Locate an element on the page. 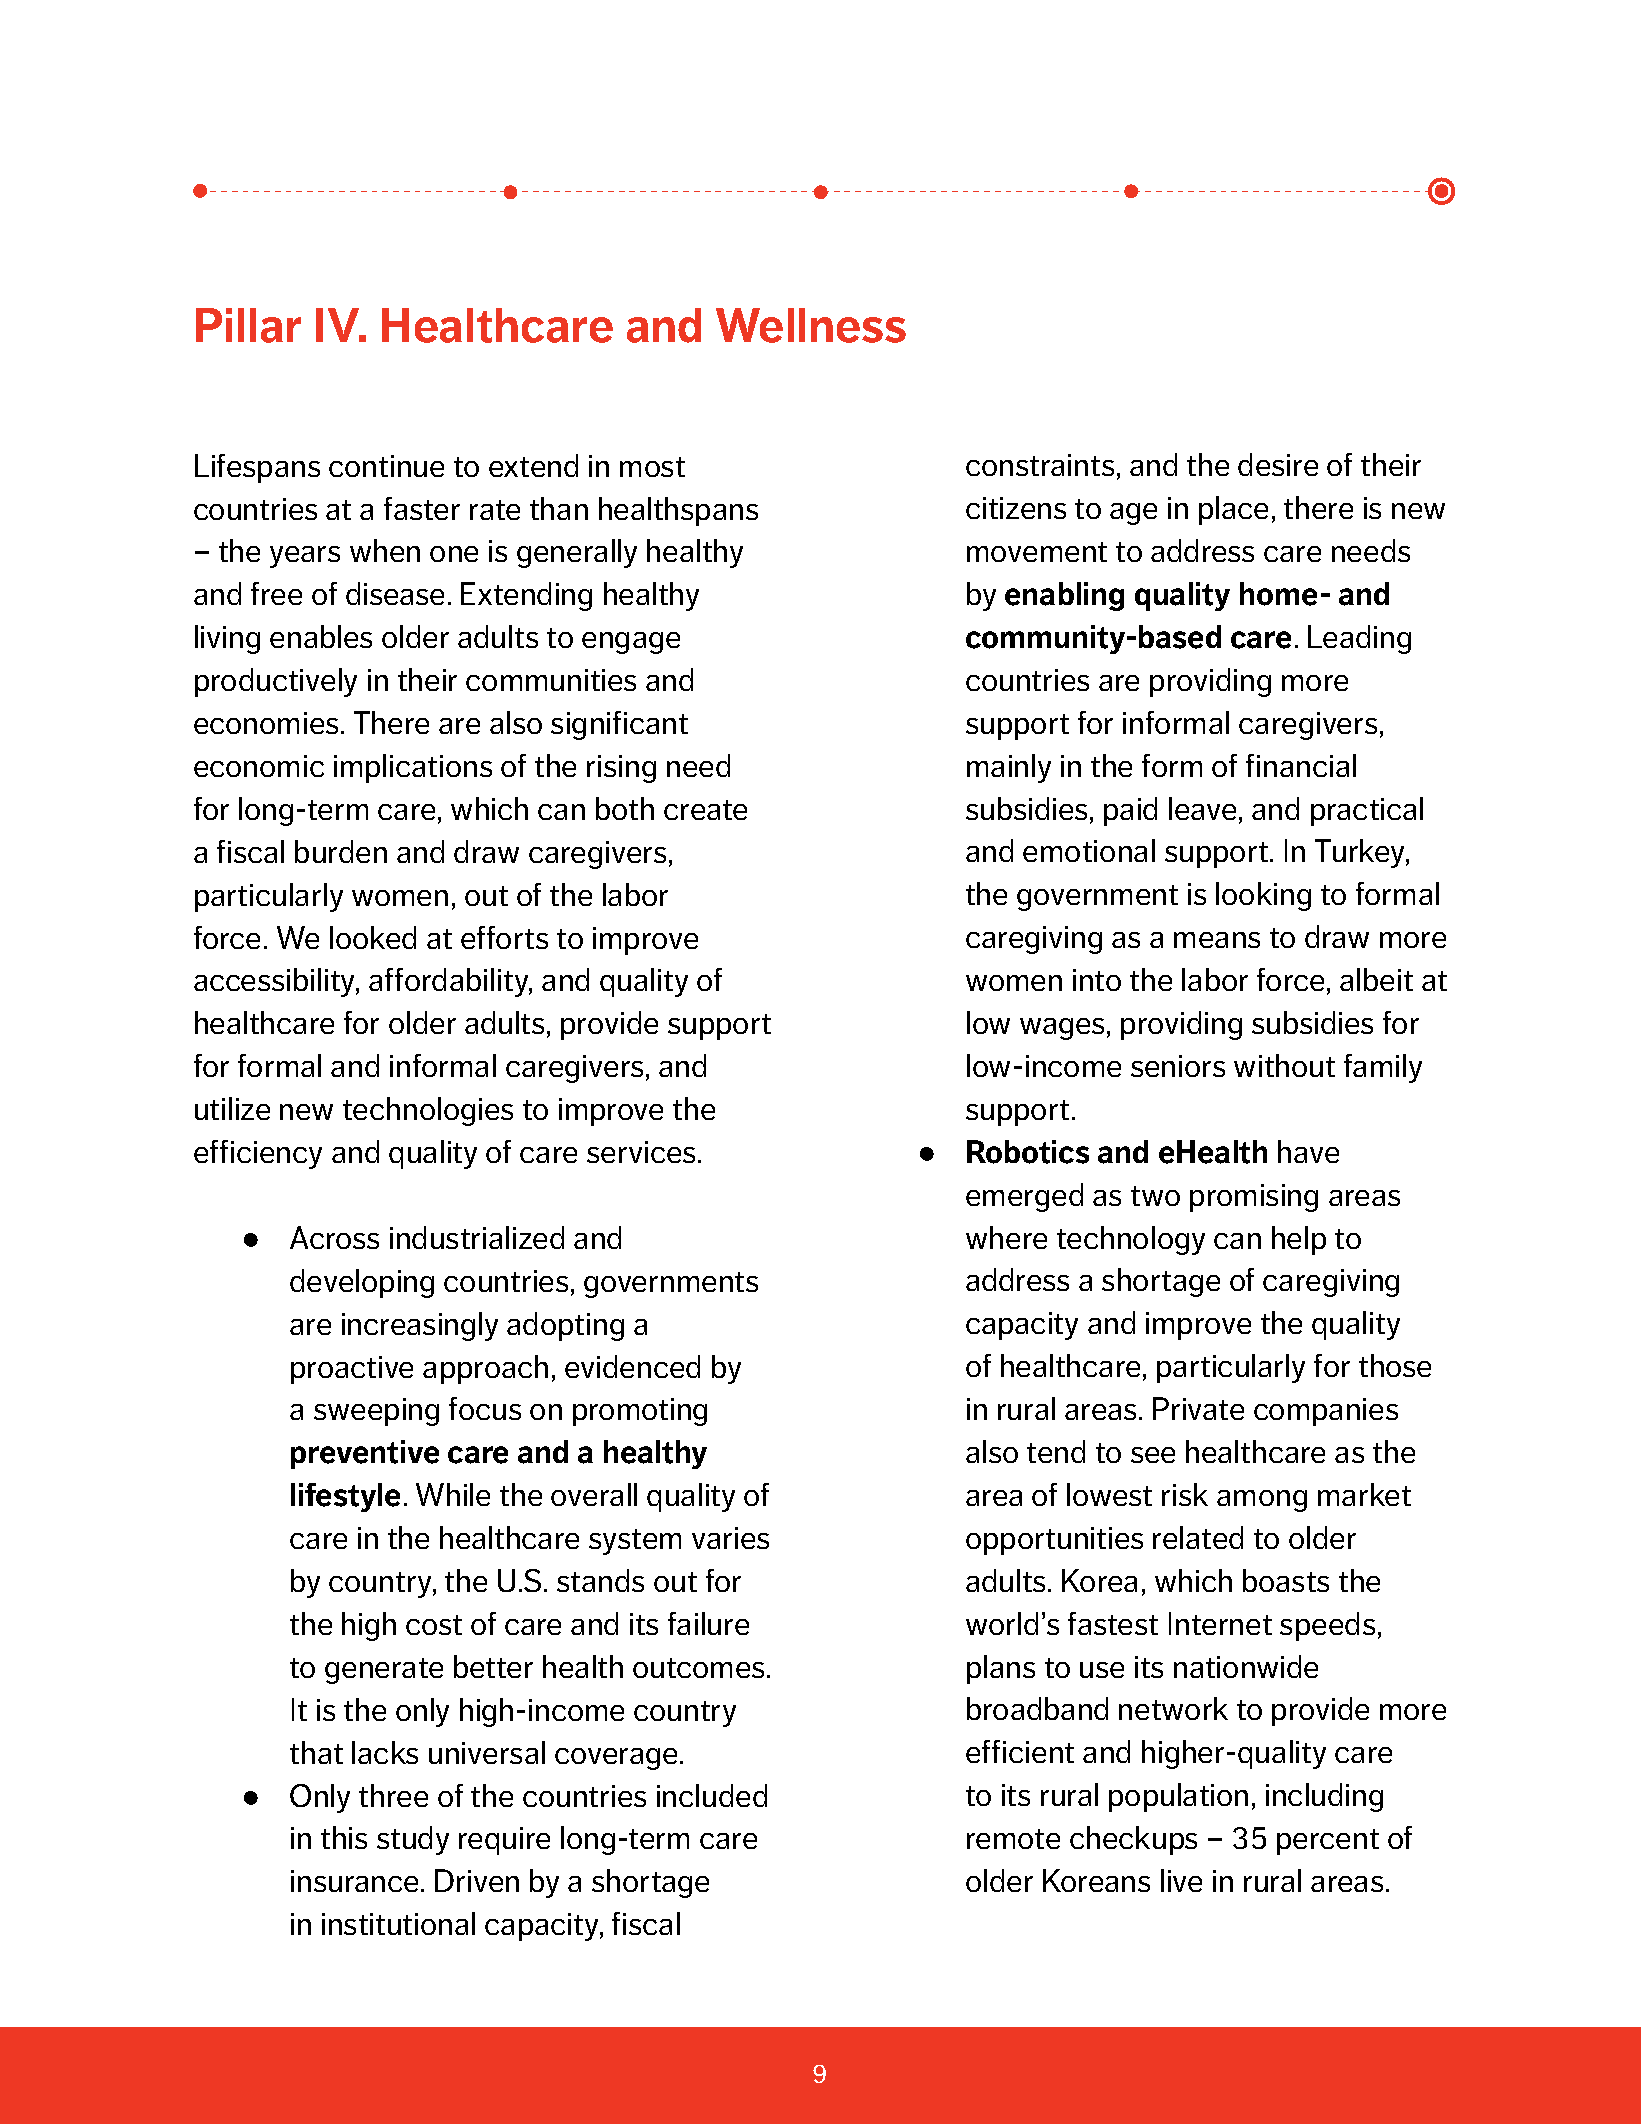 The height and width of the image is (2124, 1641). Wellness is located at coordinates (811, 325).
